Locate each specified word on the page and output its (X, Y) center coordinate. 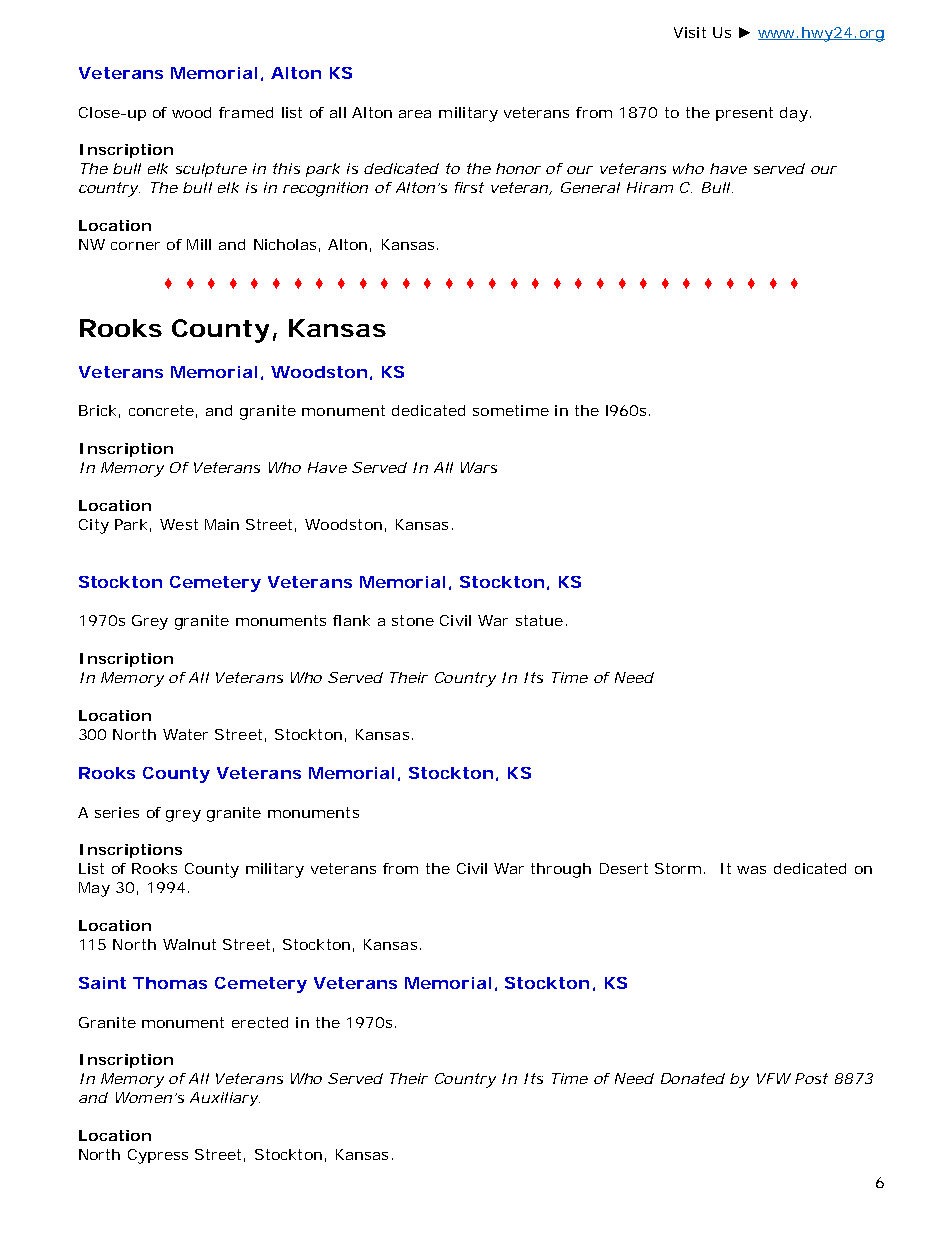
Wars (479, 467)
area (415, 114)
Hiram (650, 187)
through (561, 870)
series (117, 812)
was (751, 870)
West (179, 524)
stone (413, 620)
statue (539, 620)
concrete (163, 411)
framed (246, 112)
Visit (690, 32)
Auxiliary (225, 1099)
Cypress (158, 1156)
